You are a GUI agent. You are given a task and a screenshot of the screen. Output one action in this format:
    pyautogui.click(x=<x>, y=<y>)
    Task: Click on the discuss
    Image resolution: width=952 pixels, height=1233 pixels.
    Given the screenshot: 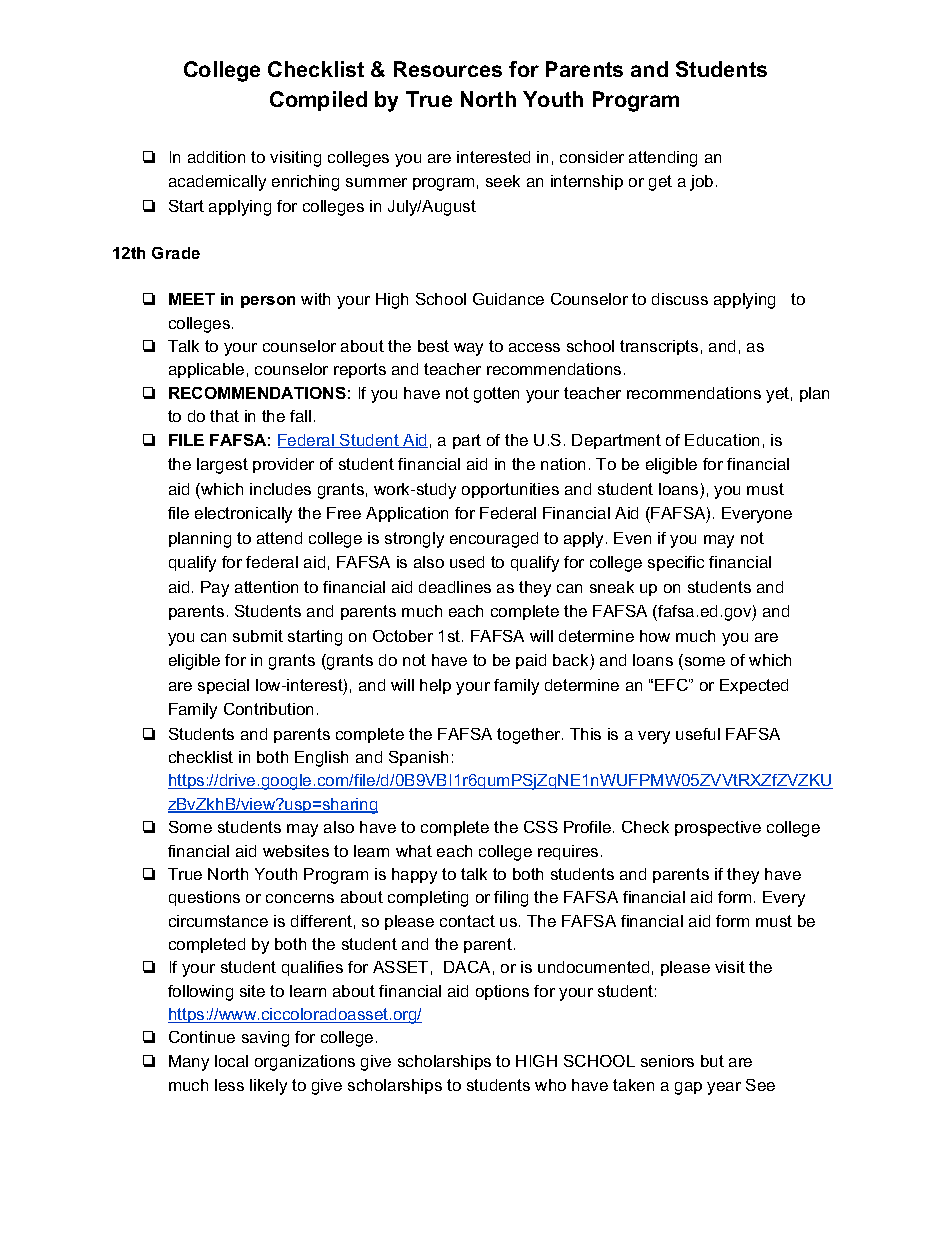 What is the action you would take?
    pyautogui.click(x=680, y=299)
